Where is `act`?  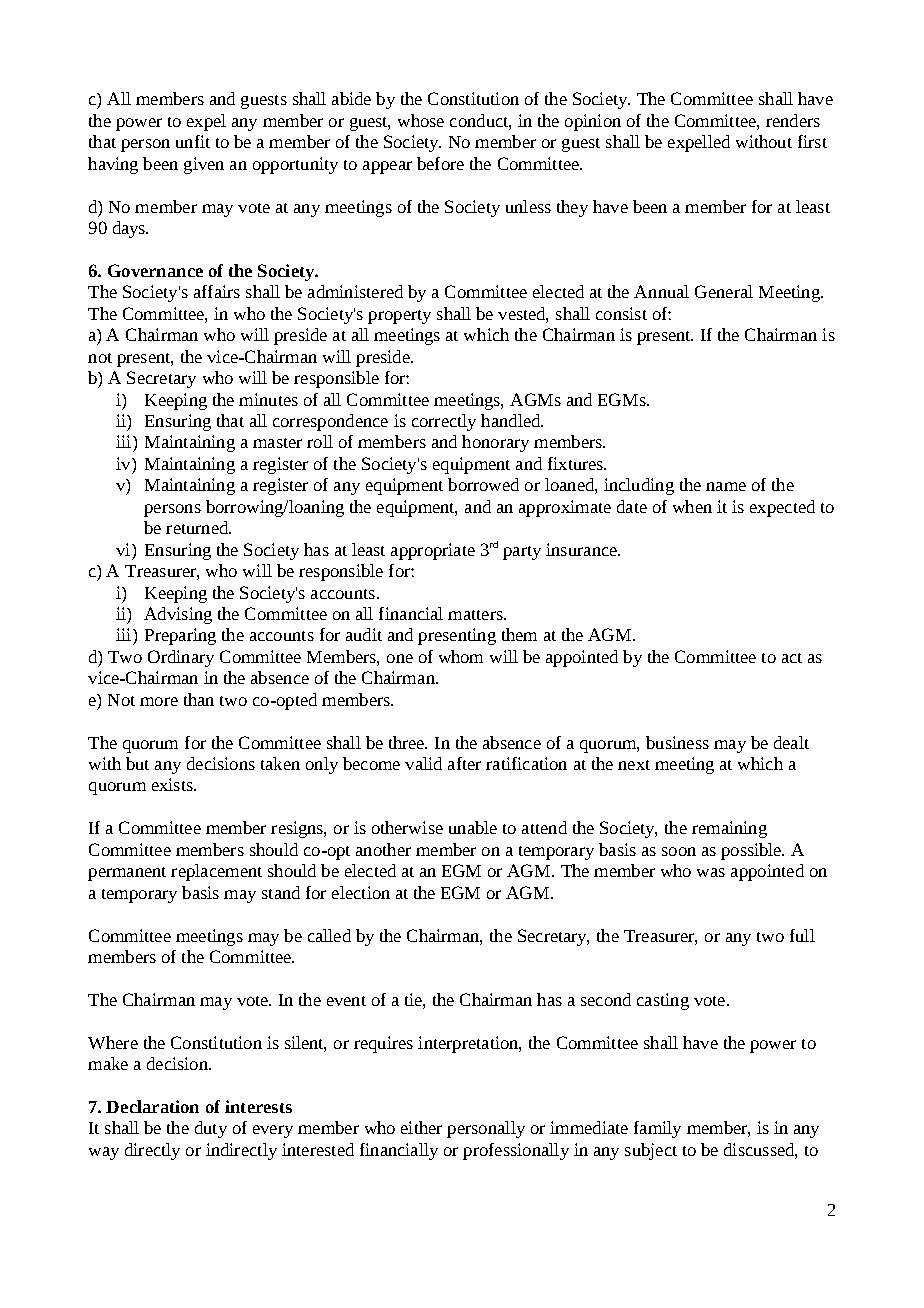 act is located at coordinates (792, 658).
